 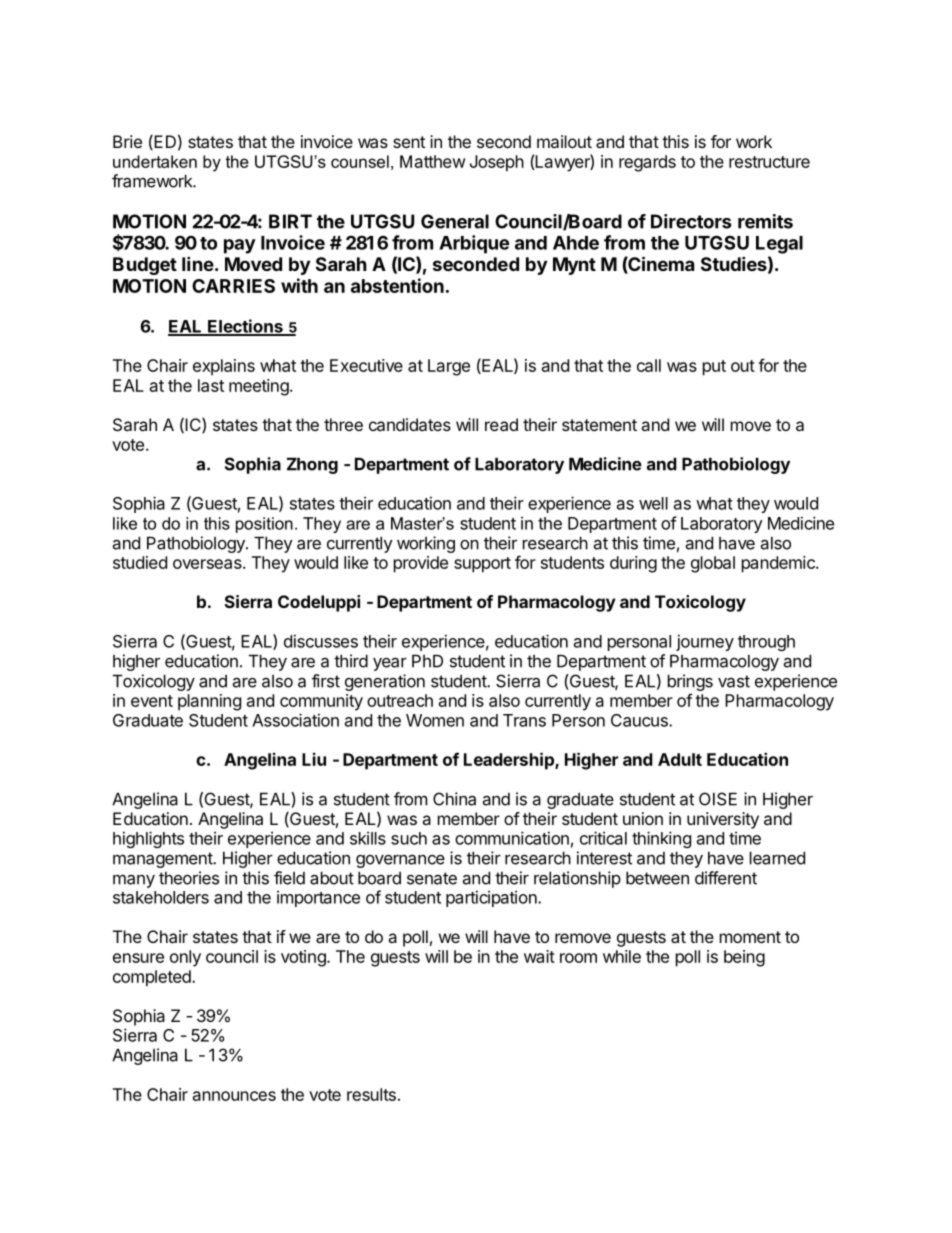 I want to click on undertaken, so click(x=155, y=161).
